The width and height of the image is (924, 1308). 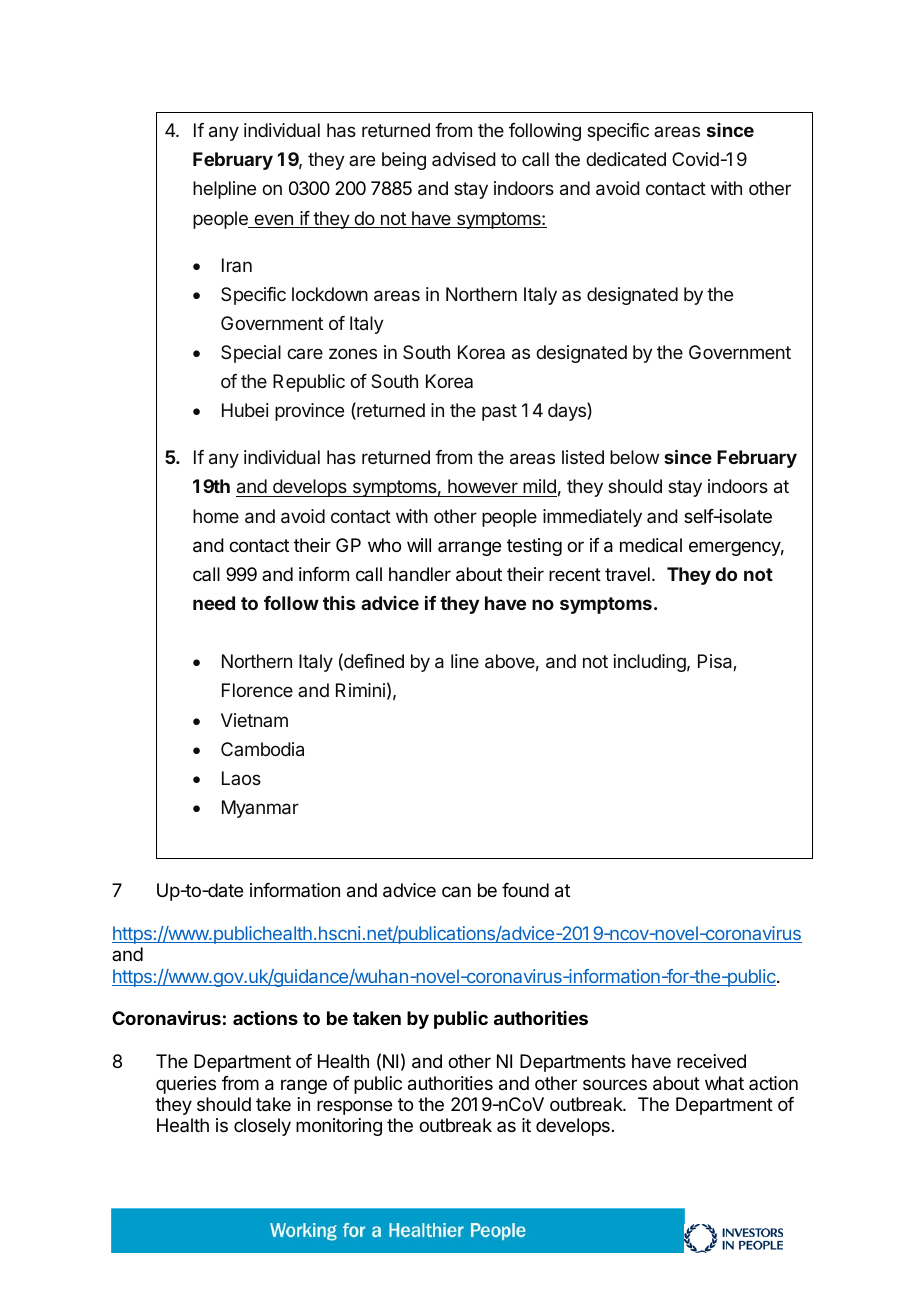 I want to click on home, so click(x=216, y=516).
